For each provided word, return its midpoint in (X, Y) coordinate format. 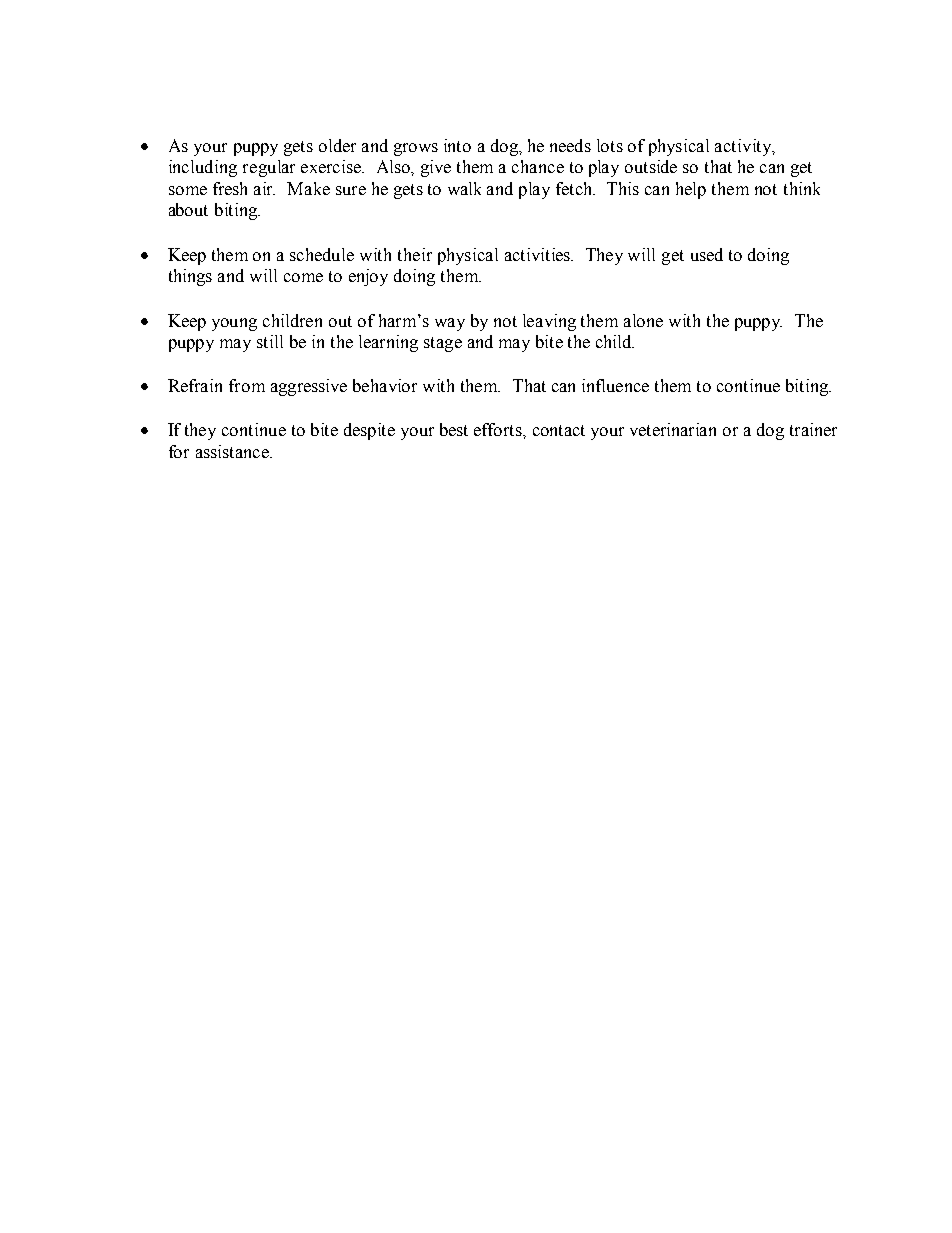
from (247, 385)
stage (443, 344)
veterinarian (673, 429)
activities (539, 254)
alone (643, 320)
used (707, 254)
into (457, 145)
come (303, 277)
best (454, 429)
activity (744, 147)
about (188, 209)
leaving (549, 322)
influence (615, 385)
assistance (233, 451)
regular (269, 168)
